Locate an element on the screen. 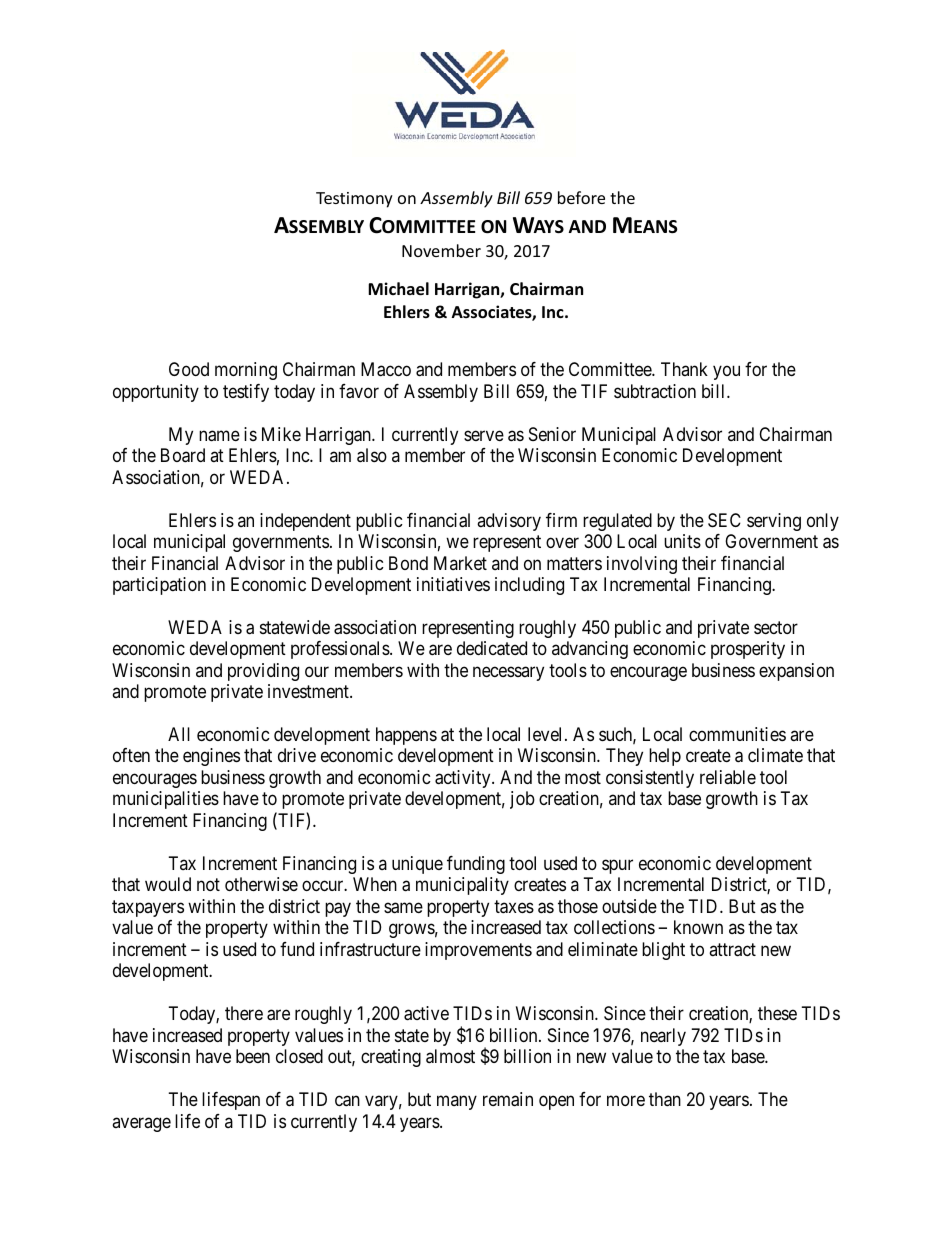  attract is located at coordinates (732, 950).
